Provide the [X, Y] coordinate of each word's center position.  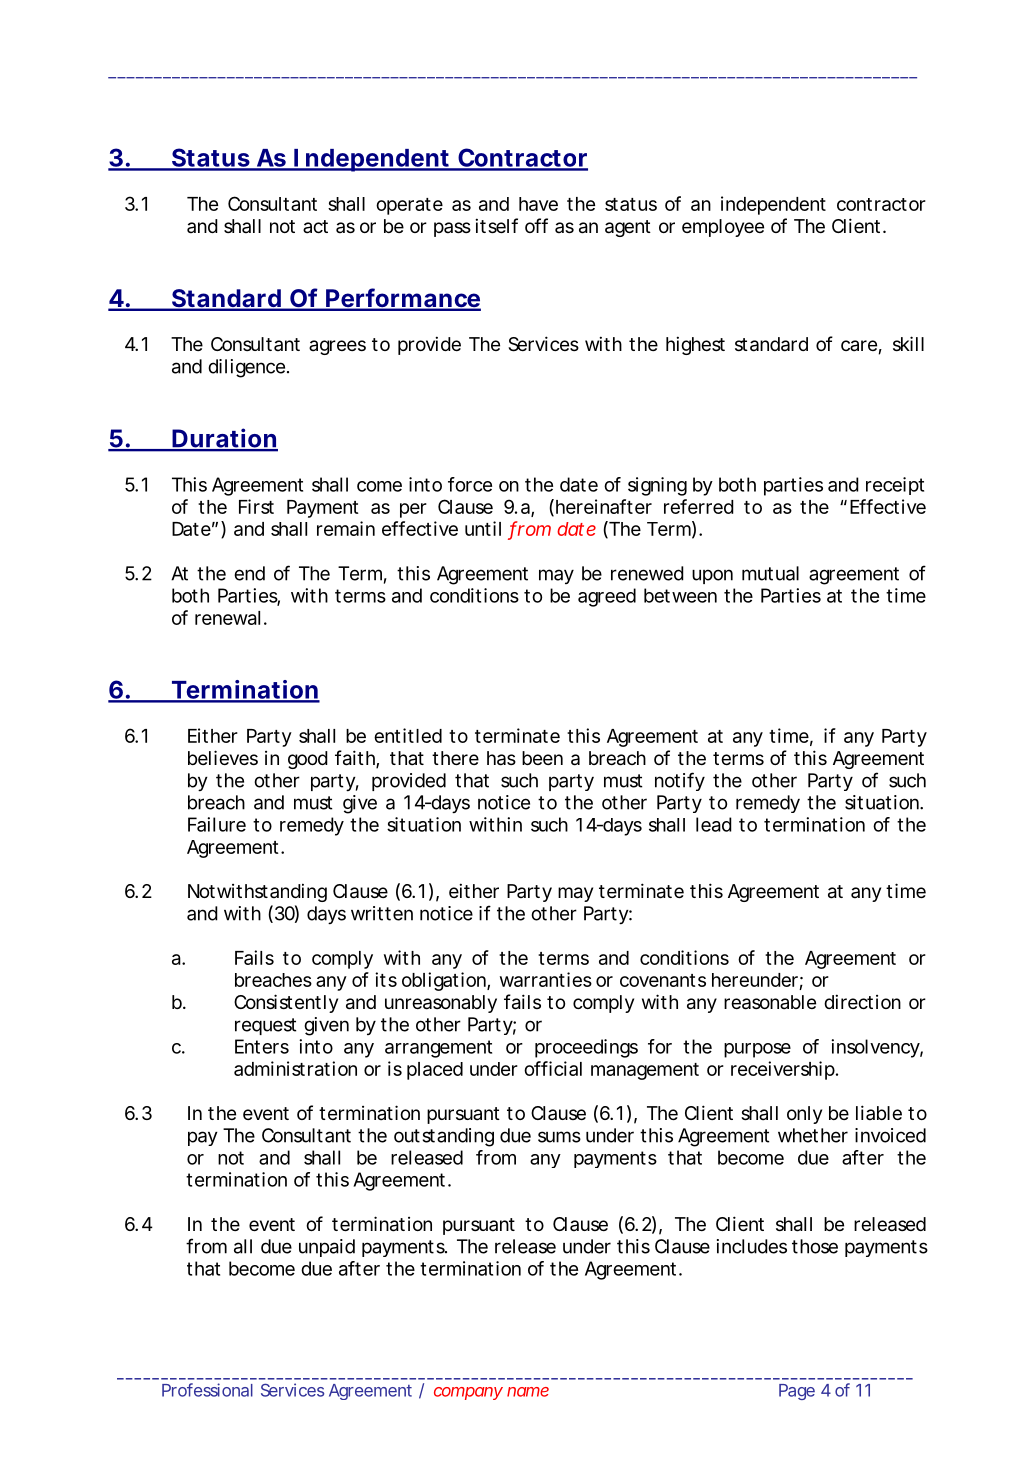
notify [680, 781]
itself [496, 225]
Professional [207, 1390]
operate [409, 206]
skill [908, 343]
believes [223, 757]
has [501, 758]
